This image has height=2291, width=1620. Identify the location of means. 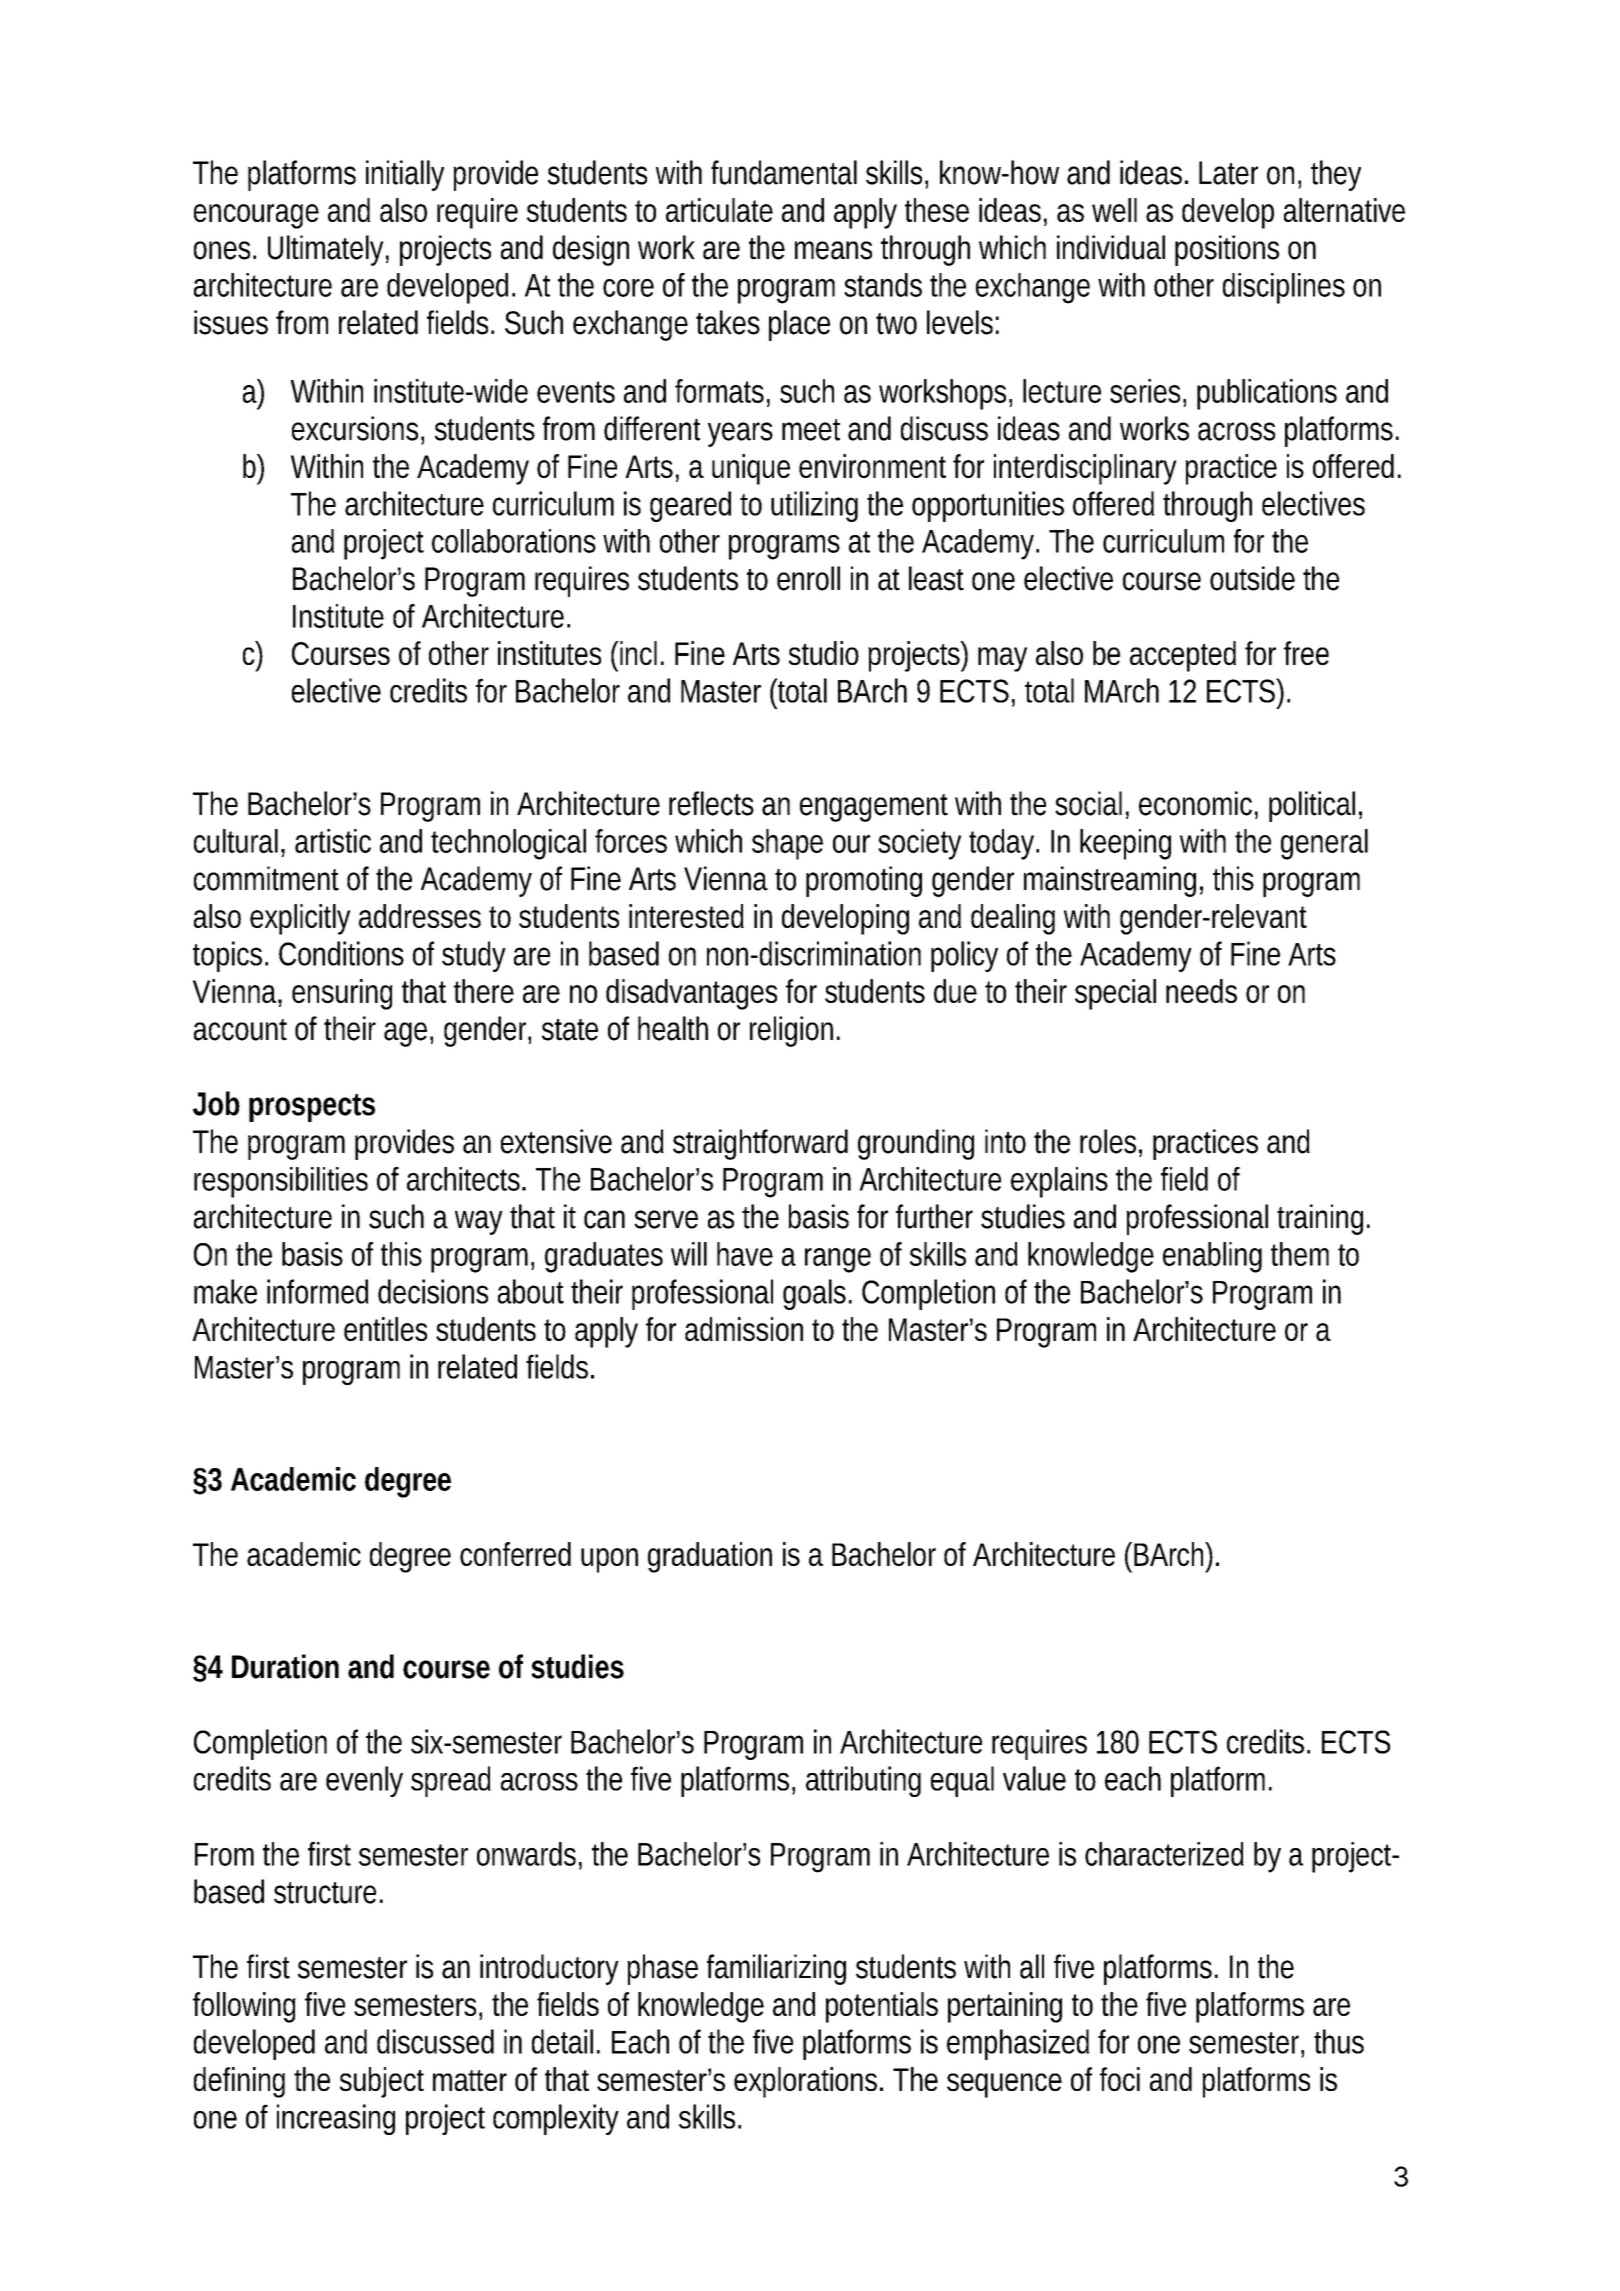
(833, 250).
